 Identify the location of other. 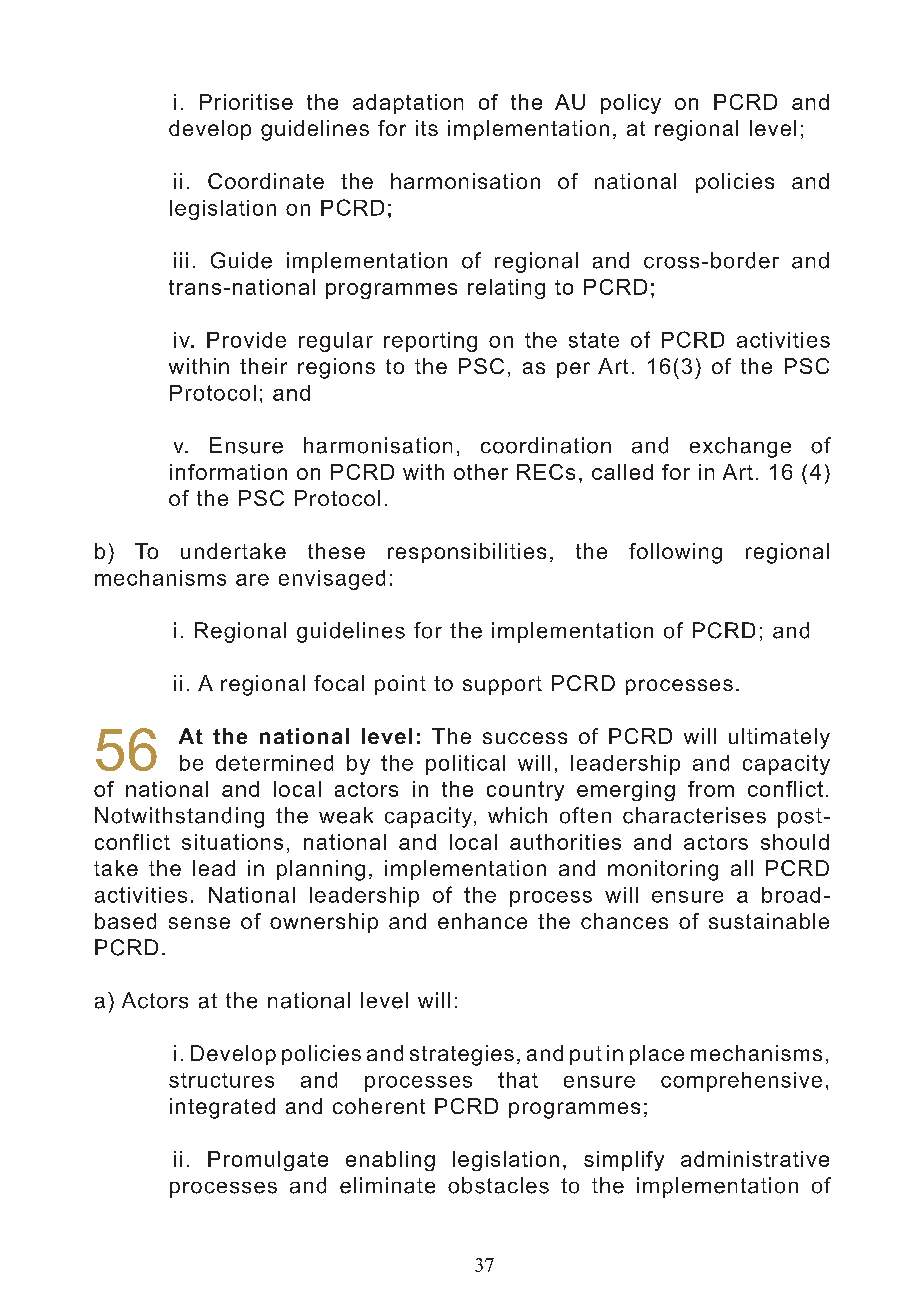
(481, 472).
